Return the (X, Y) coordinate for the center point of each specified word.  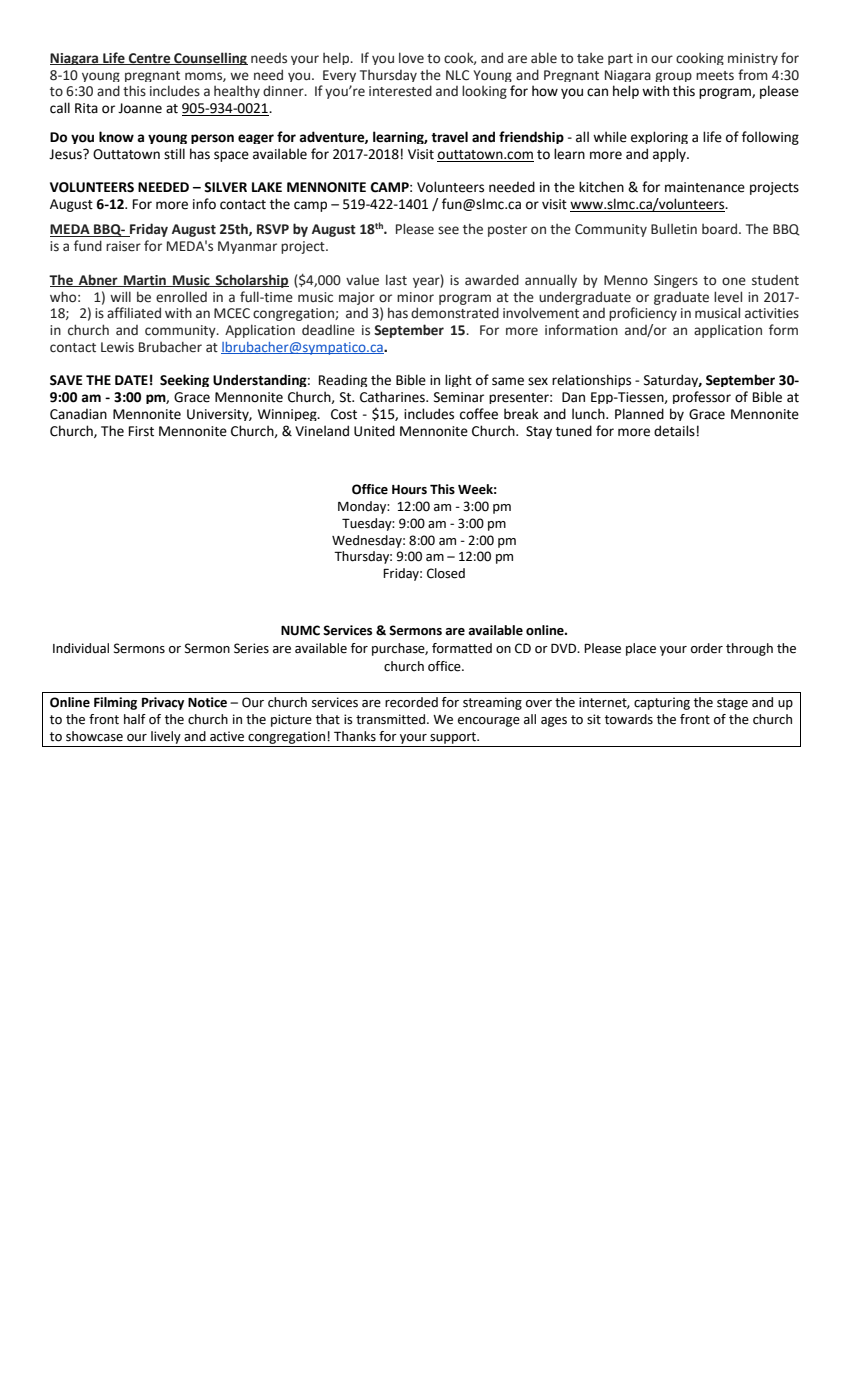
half (135, 719)
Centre (149, 59)
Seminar (459, 397)
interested (400, 91)
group (673, 77)
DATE (131, 380)
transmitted (392, 719)
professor (702, 397)
